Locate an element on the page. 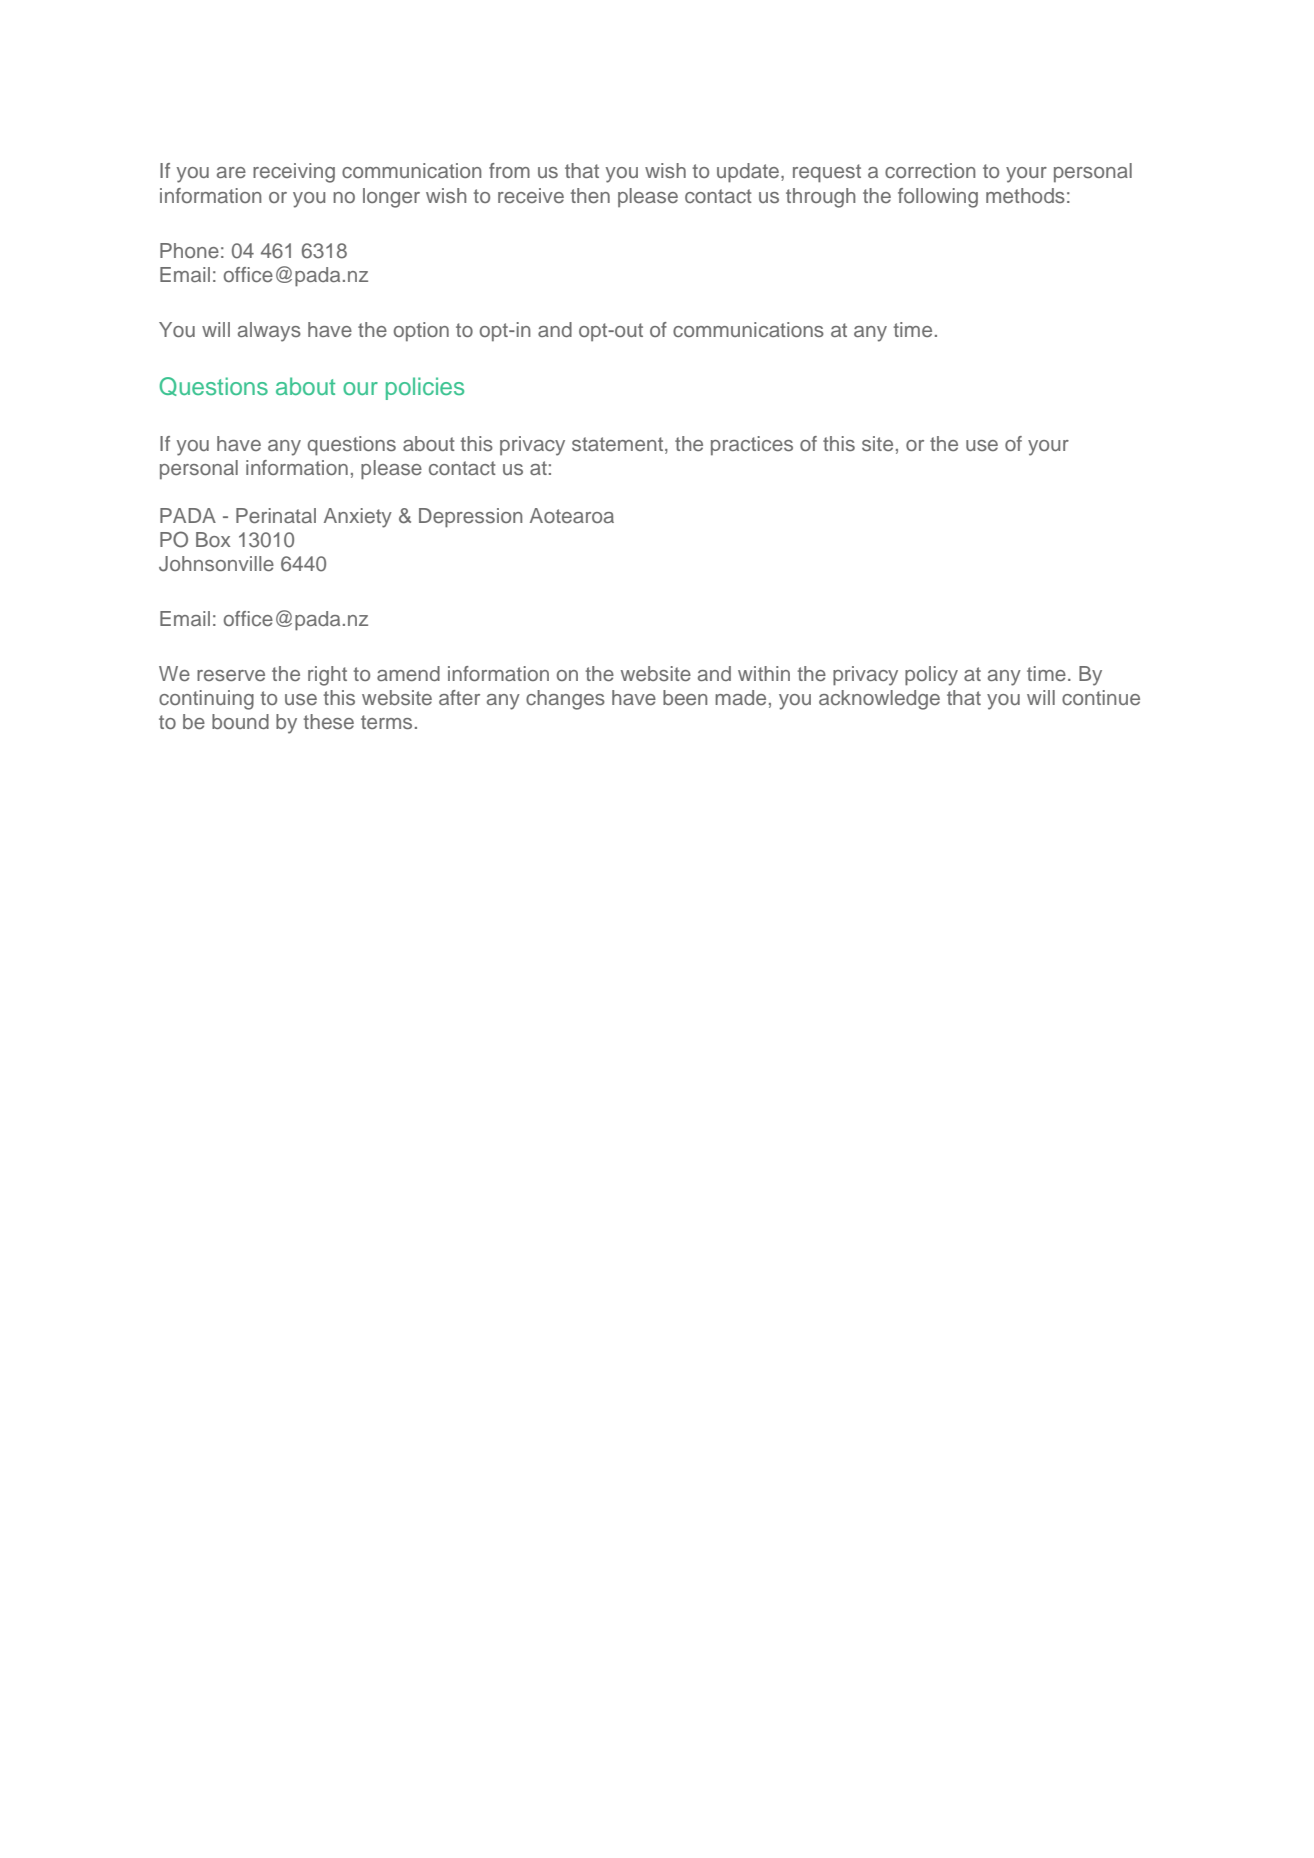 The height and width of the document is (1858, 1314). these is located at coordinates (328, 721).
